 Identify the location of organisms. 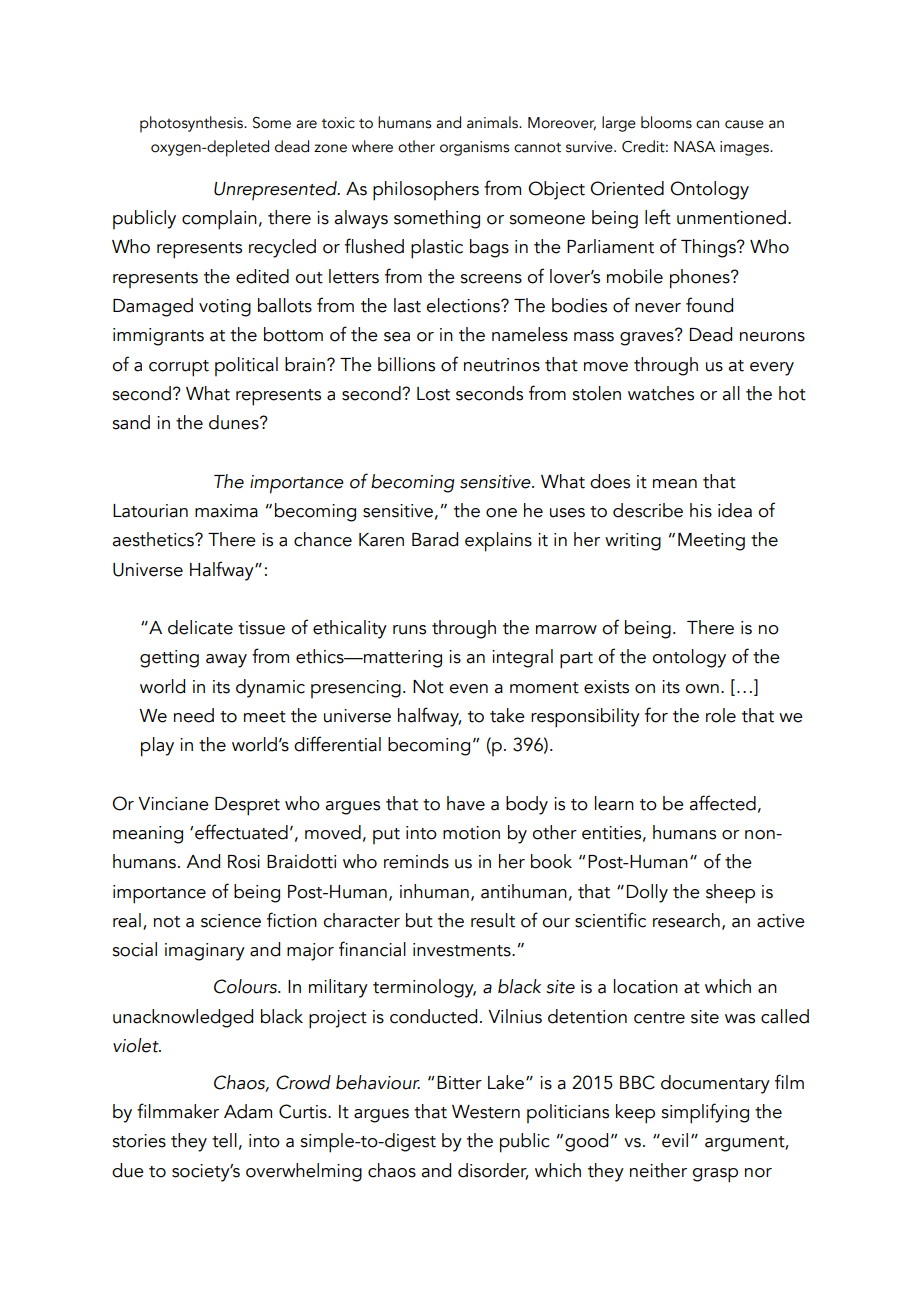
(474, 148).
